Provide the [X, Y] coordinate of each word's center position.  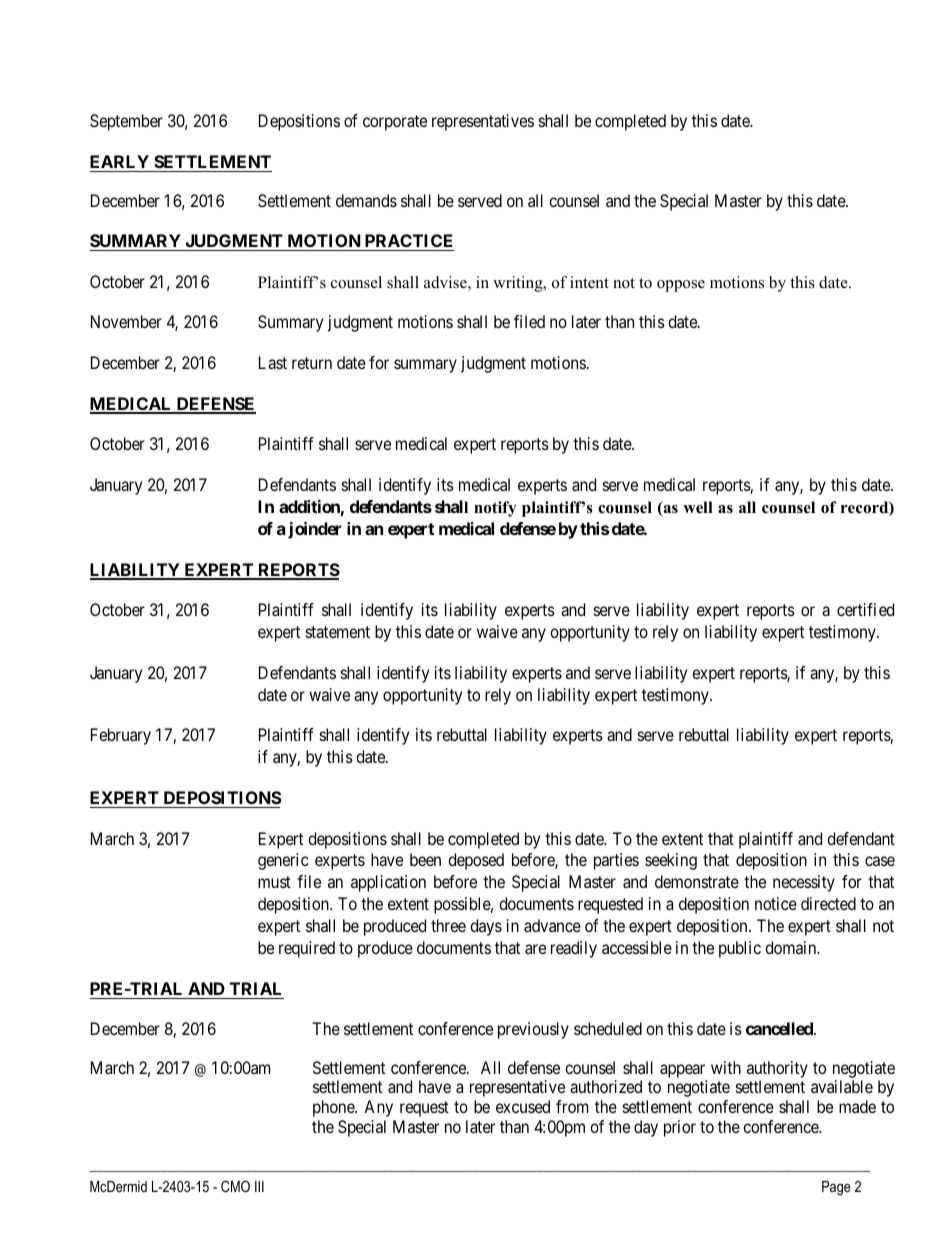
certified [865, 609]
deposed [476, 861]
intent [589, 282]
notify [495, 509]
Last [273, 362]
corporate [395, 123]
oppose [681, 286]
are [535, 949]
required [307, 949]
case [880, 861]
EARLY [119, 161]
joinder [314, 530]
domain [792, 947]
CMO [235, 1186]
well [698, 507]
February [121, 736]
